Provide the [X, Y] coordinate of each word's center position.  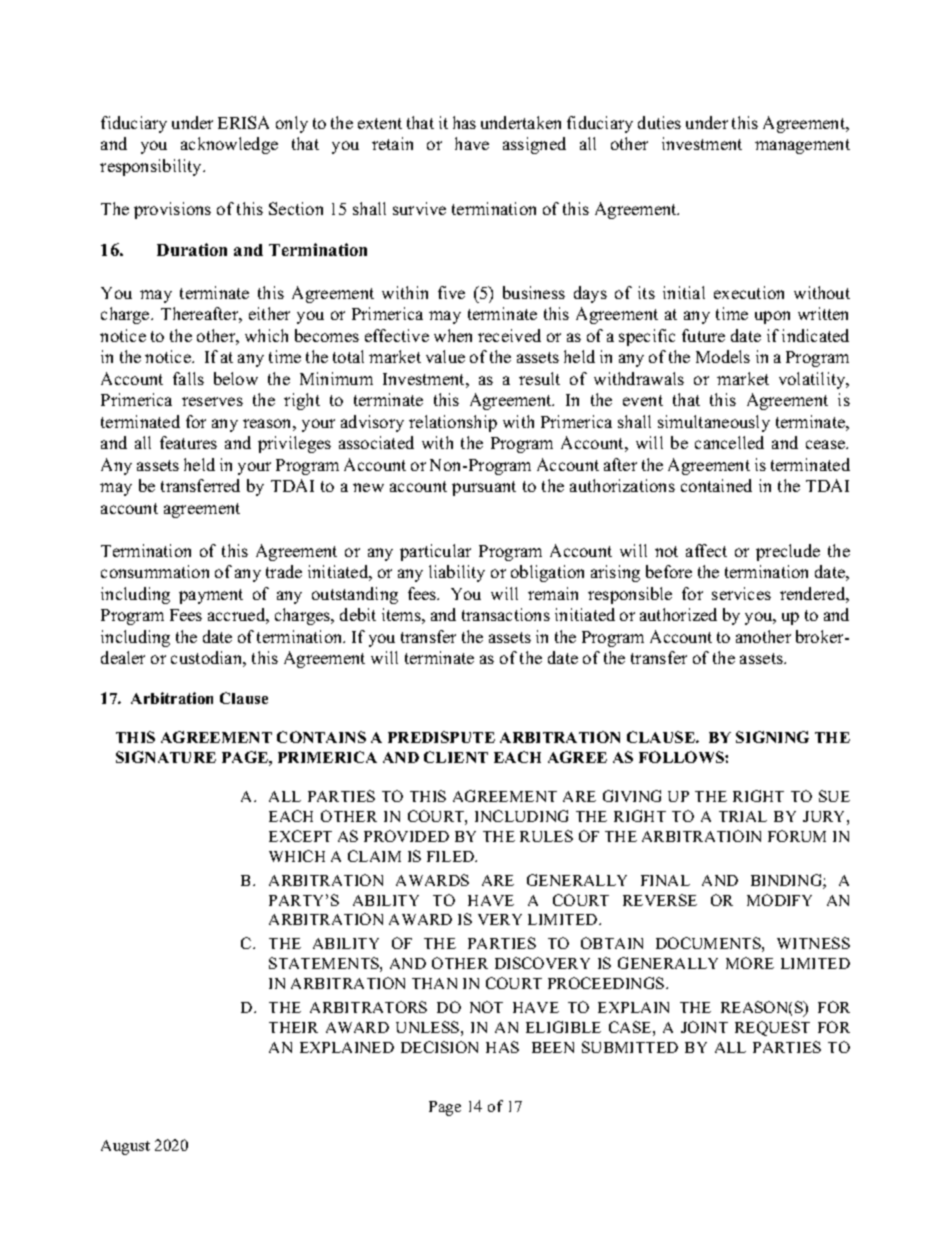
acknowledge [229, 145]
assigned [534, 145]
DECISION [439, 1047]
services [741, 593]
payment [211, 596]
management [802, 146]
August [125, 1147]
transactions [506, 614]
